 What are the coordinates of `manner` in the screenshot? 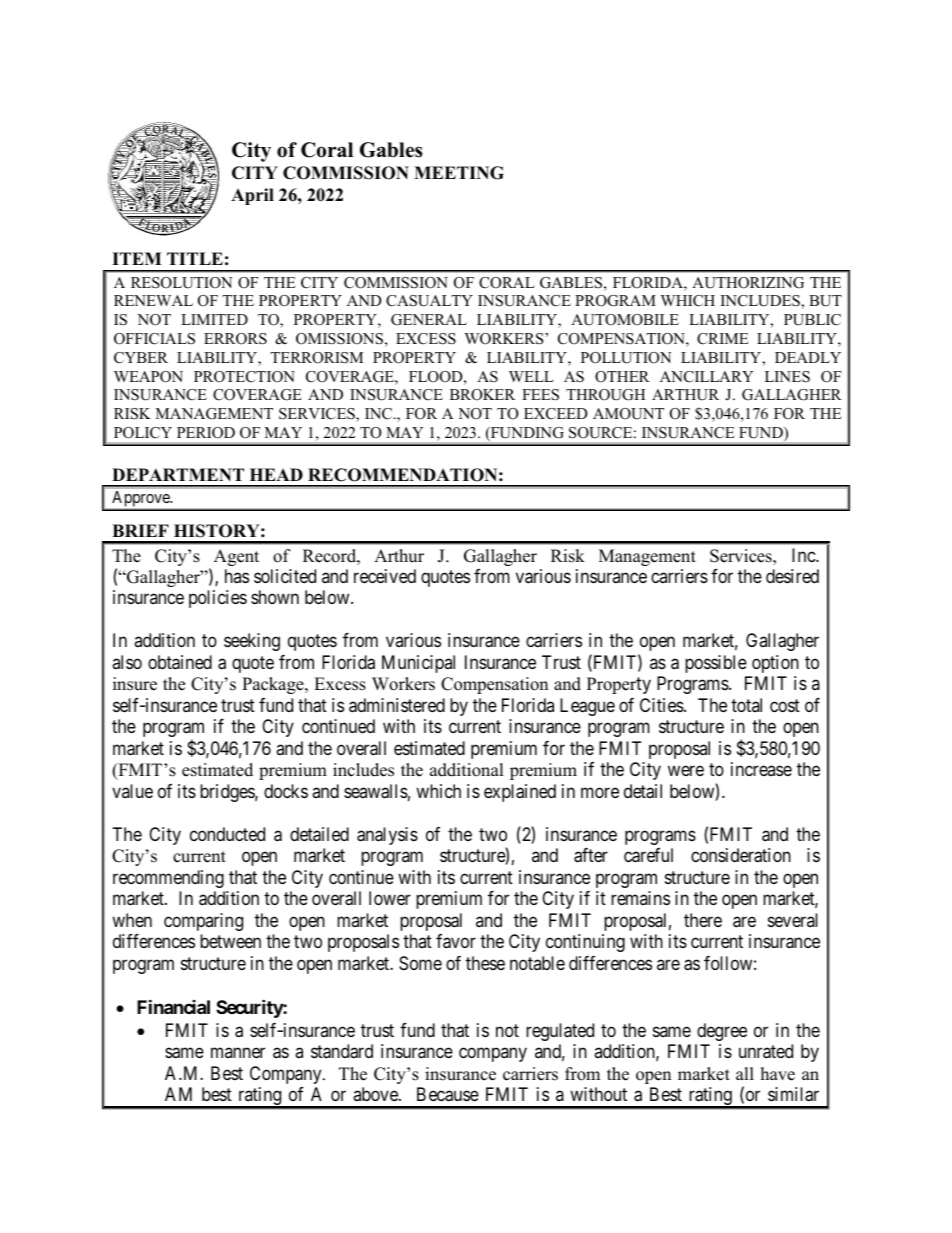 It's located at (238, 1053).
